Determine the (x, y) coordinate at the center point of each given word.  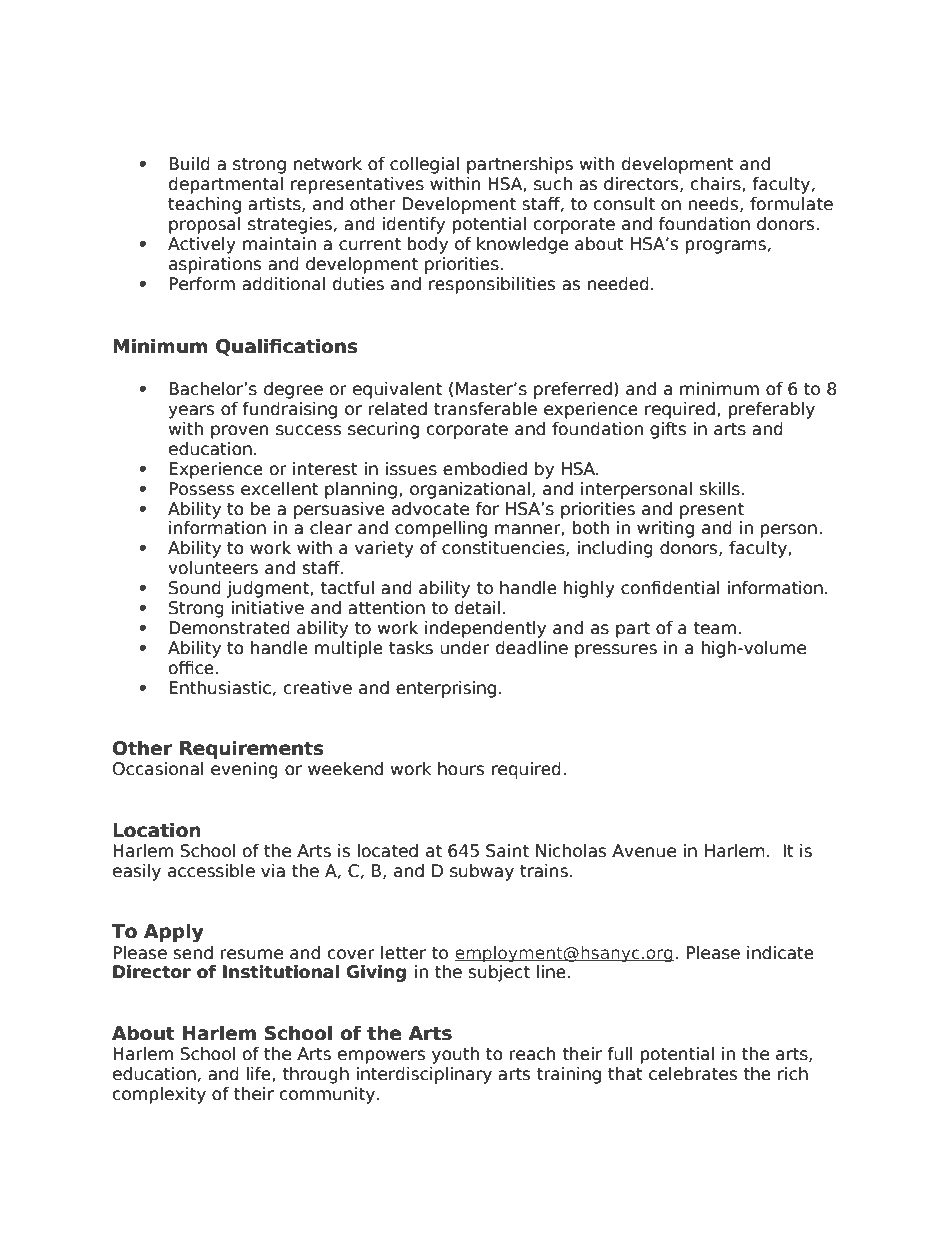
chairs (717, 184)
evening (244, 770)
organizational (470, 490)
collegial (424, 165)
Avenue (644, 851)
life (260, 1074)
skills (721, 489)
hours (461, 769)
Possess (201, 489)
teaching (204, 205)
